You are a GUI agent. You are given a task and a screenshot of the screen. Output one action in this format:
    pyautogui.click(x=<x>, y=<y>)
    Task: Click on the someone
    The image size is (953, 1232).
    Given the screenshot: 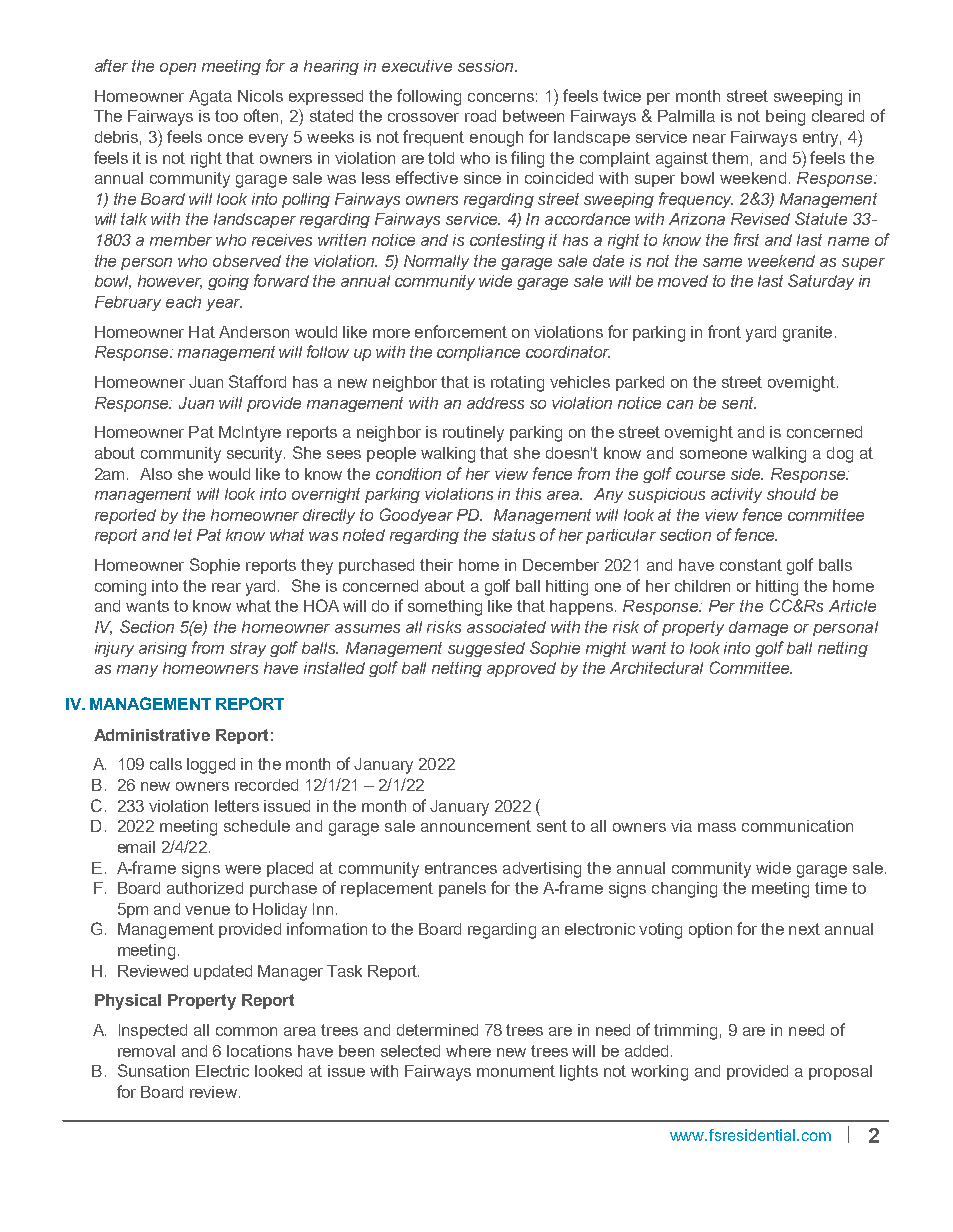 What is the action you would take?
    pyautogui.click(x=713, y=454)
